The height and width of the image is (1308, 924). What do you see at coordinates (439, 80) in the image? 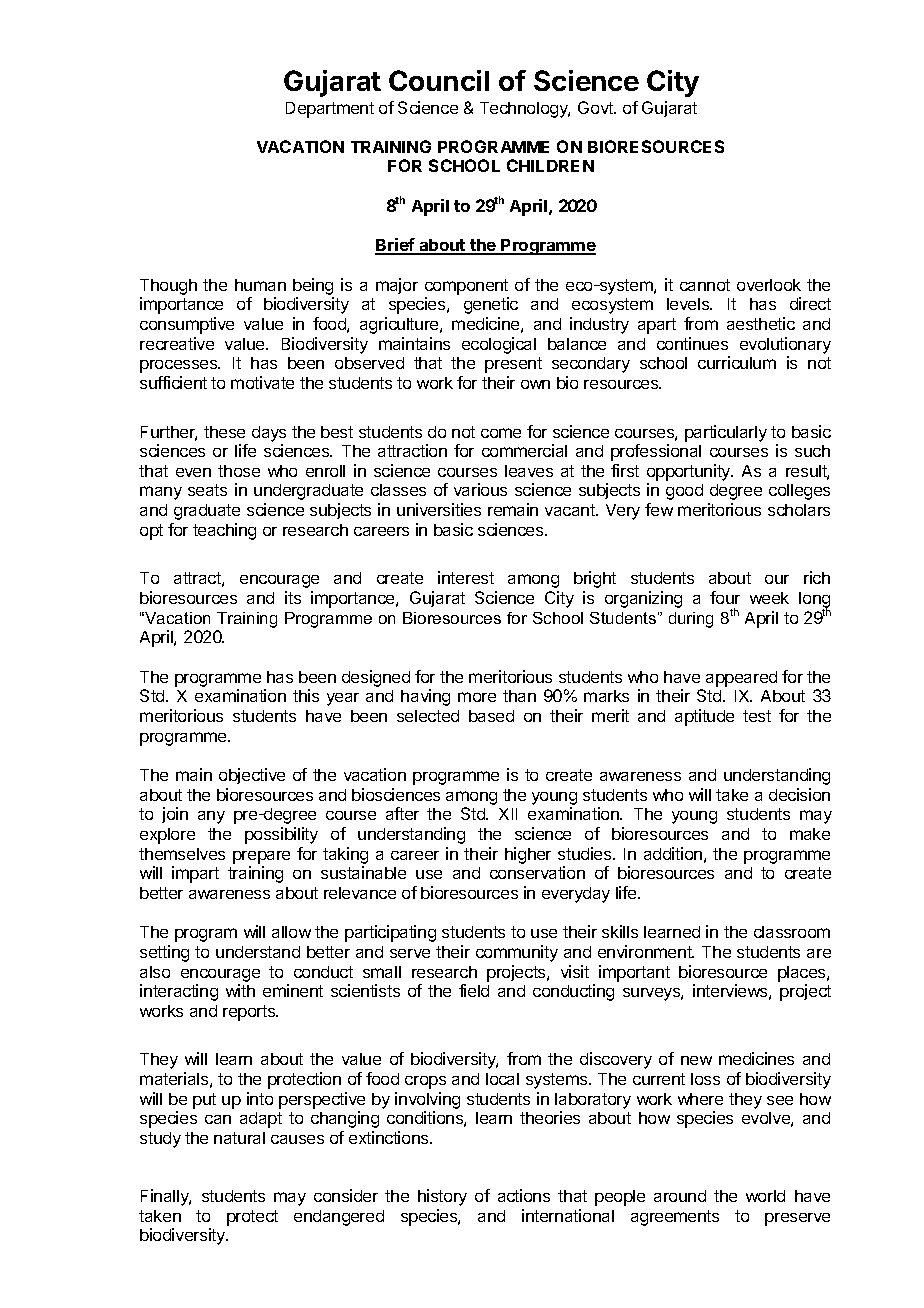
I see `Council` at bounding box center [439, 80].
